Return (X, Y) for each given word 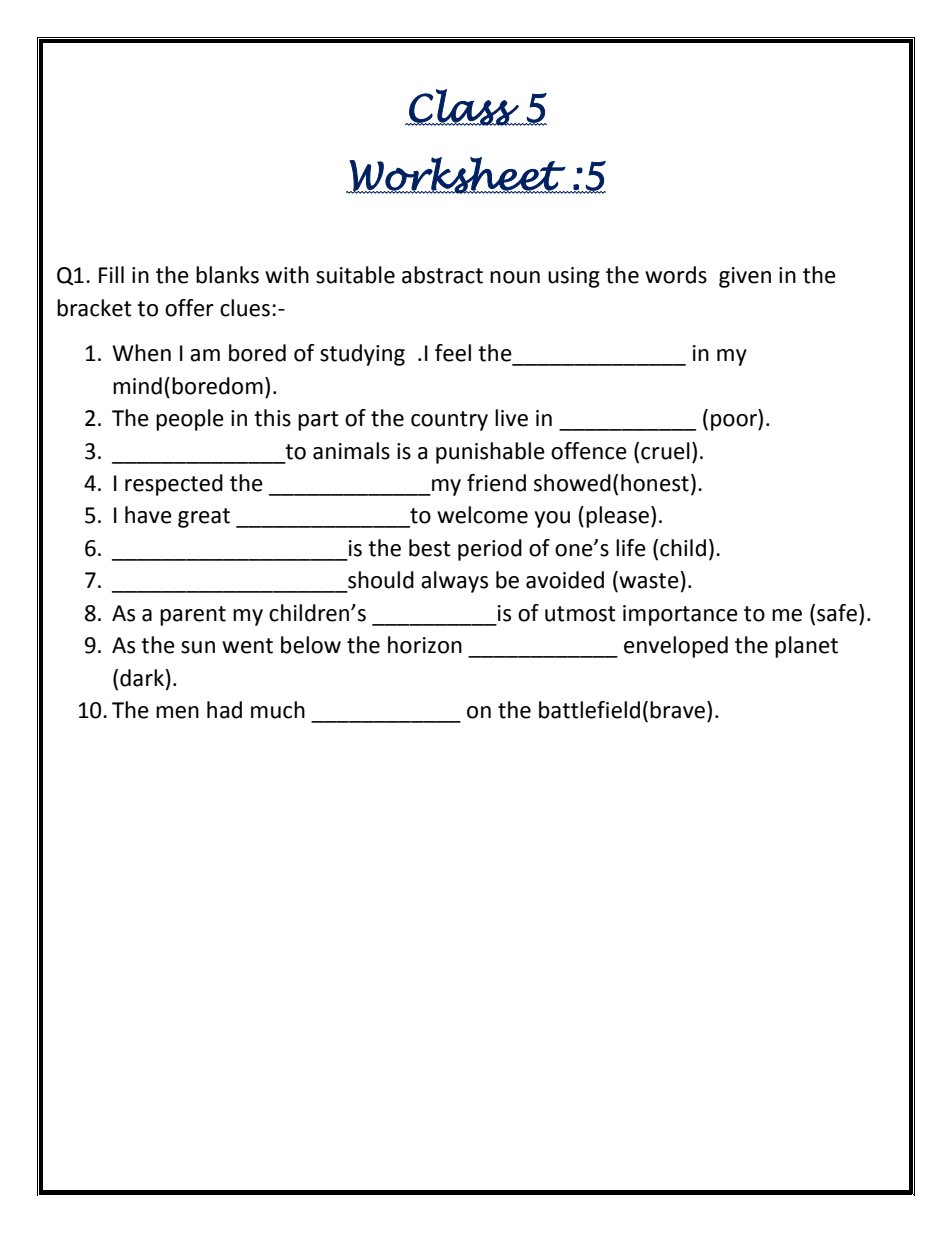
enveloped (676, 647)
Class (464, 107)
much (278, 710)
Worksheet (457, 175)
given (745, 277)
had (224, 710)
